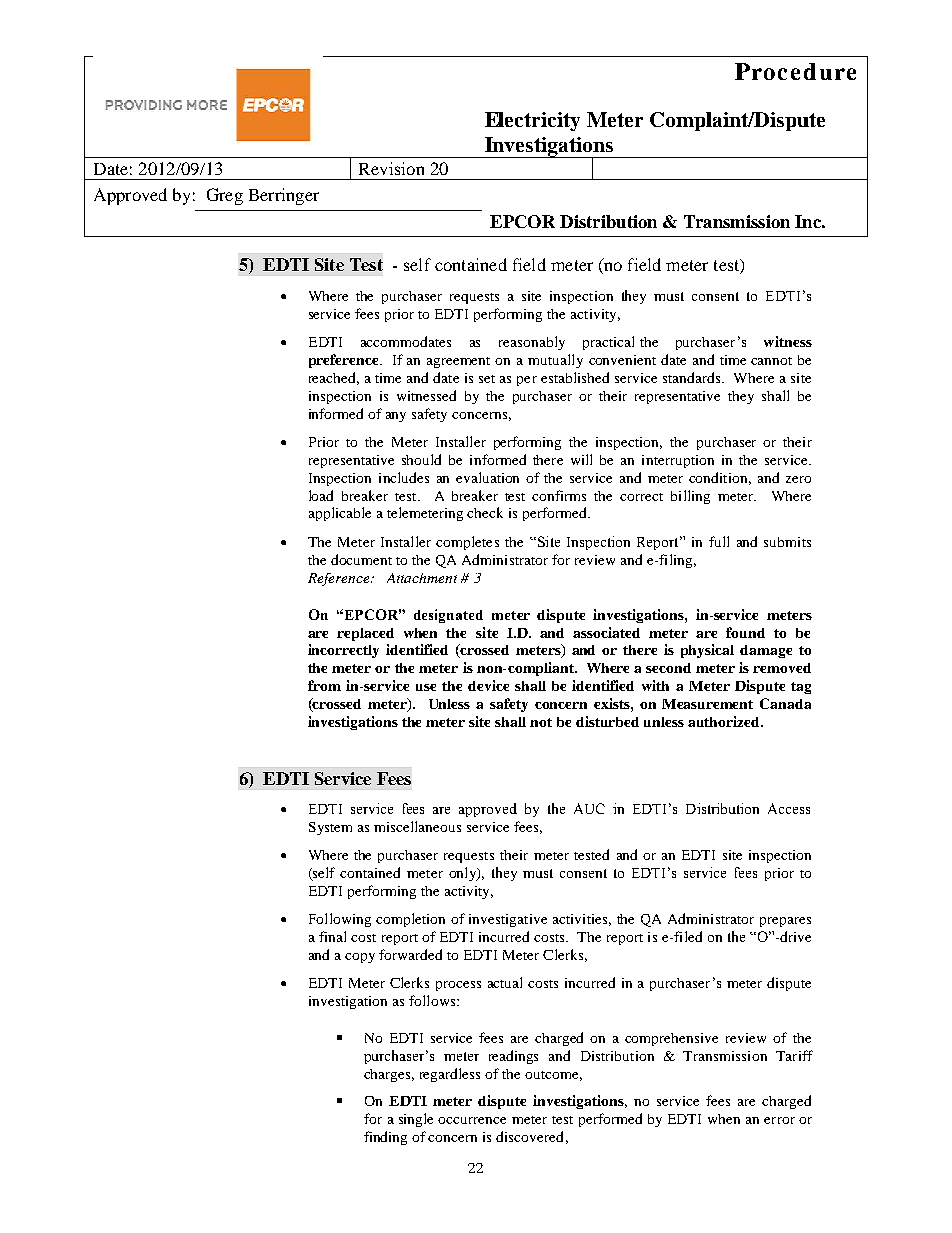  I want to click on designated, so click(448, 616).
